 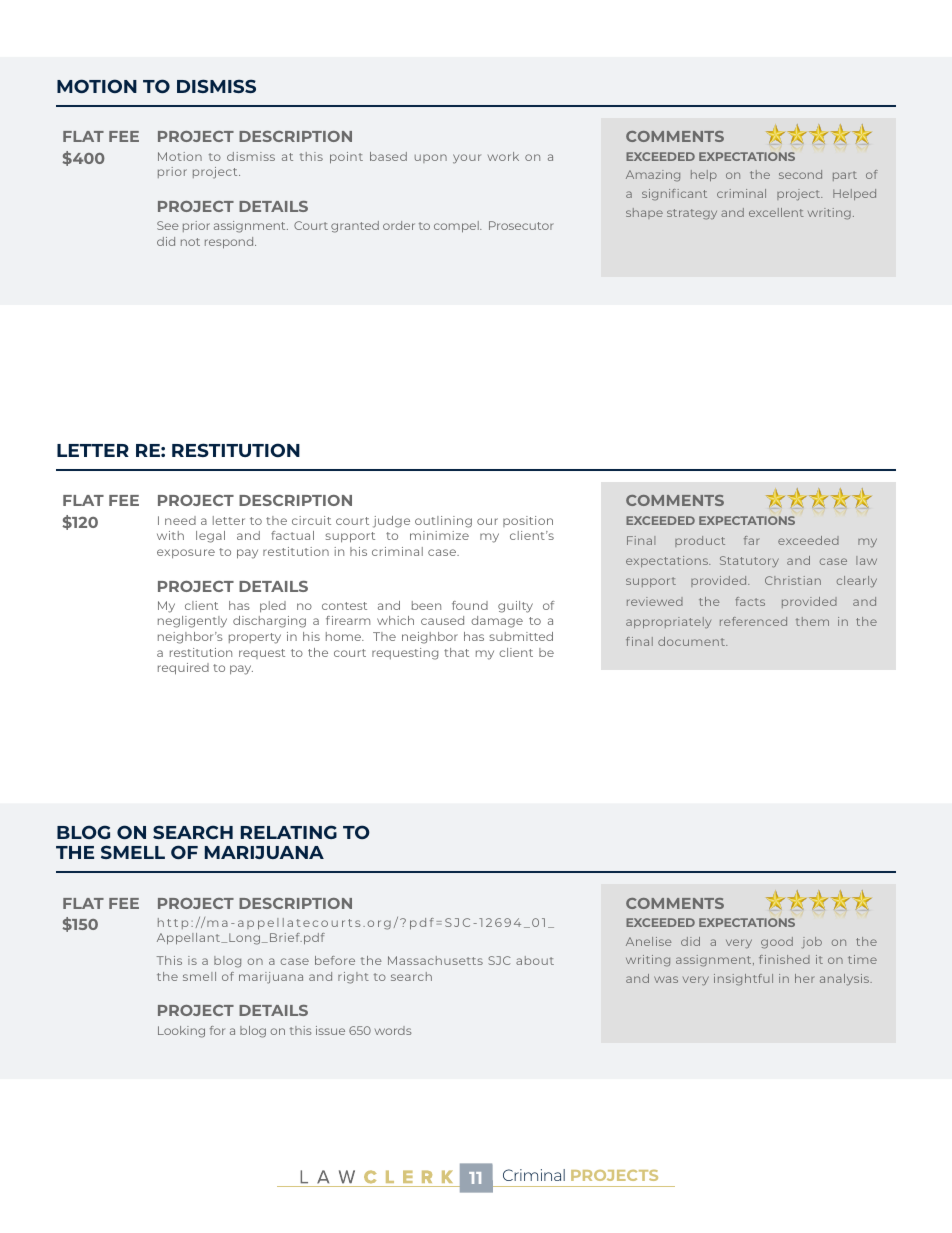 What do you see at coordinates (230, 243) in the image?
I see `respond` at bounding box center [230, 243].
